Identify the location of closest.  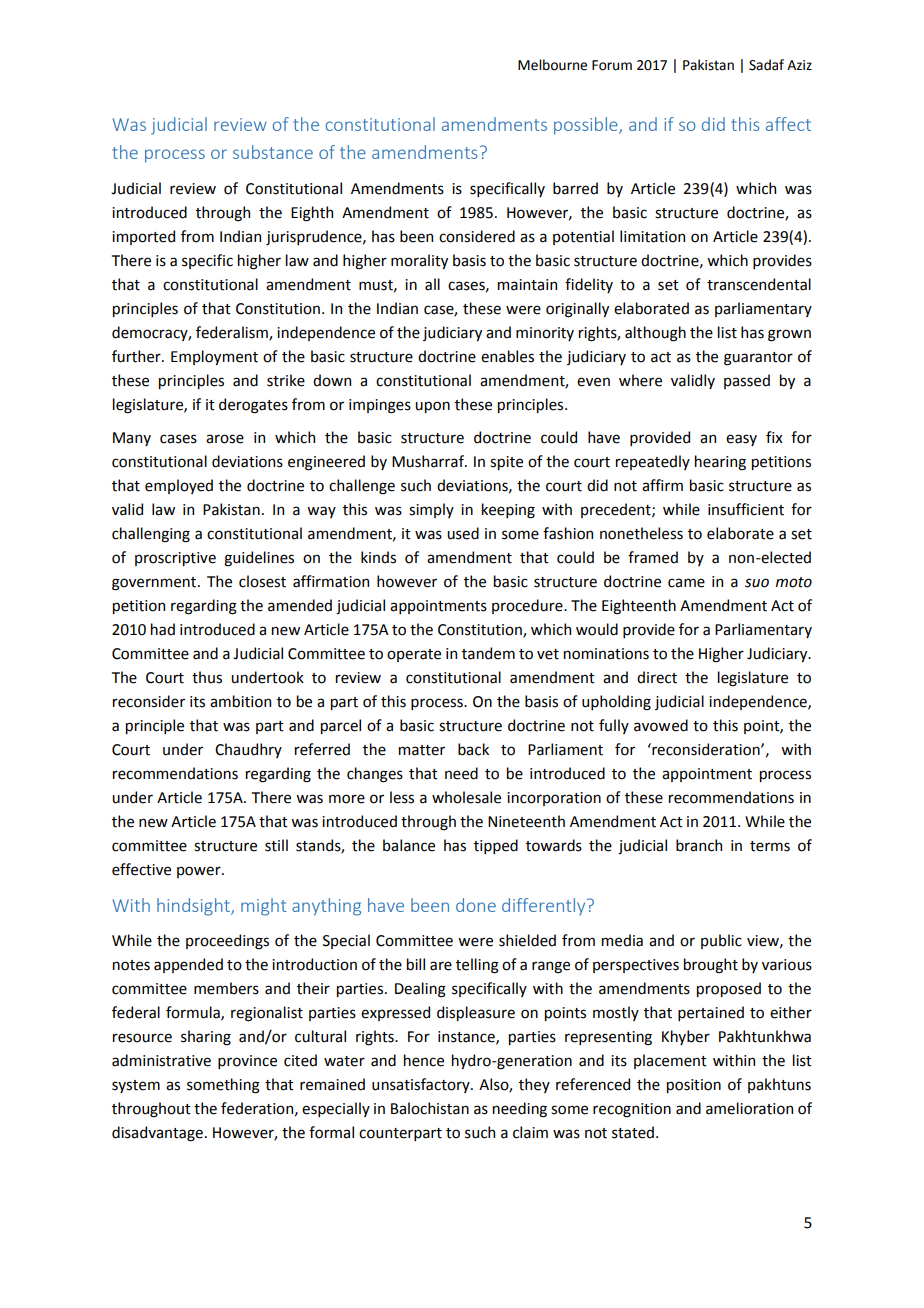
(262, 581).
